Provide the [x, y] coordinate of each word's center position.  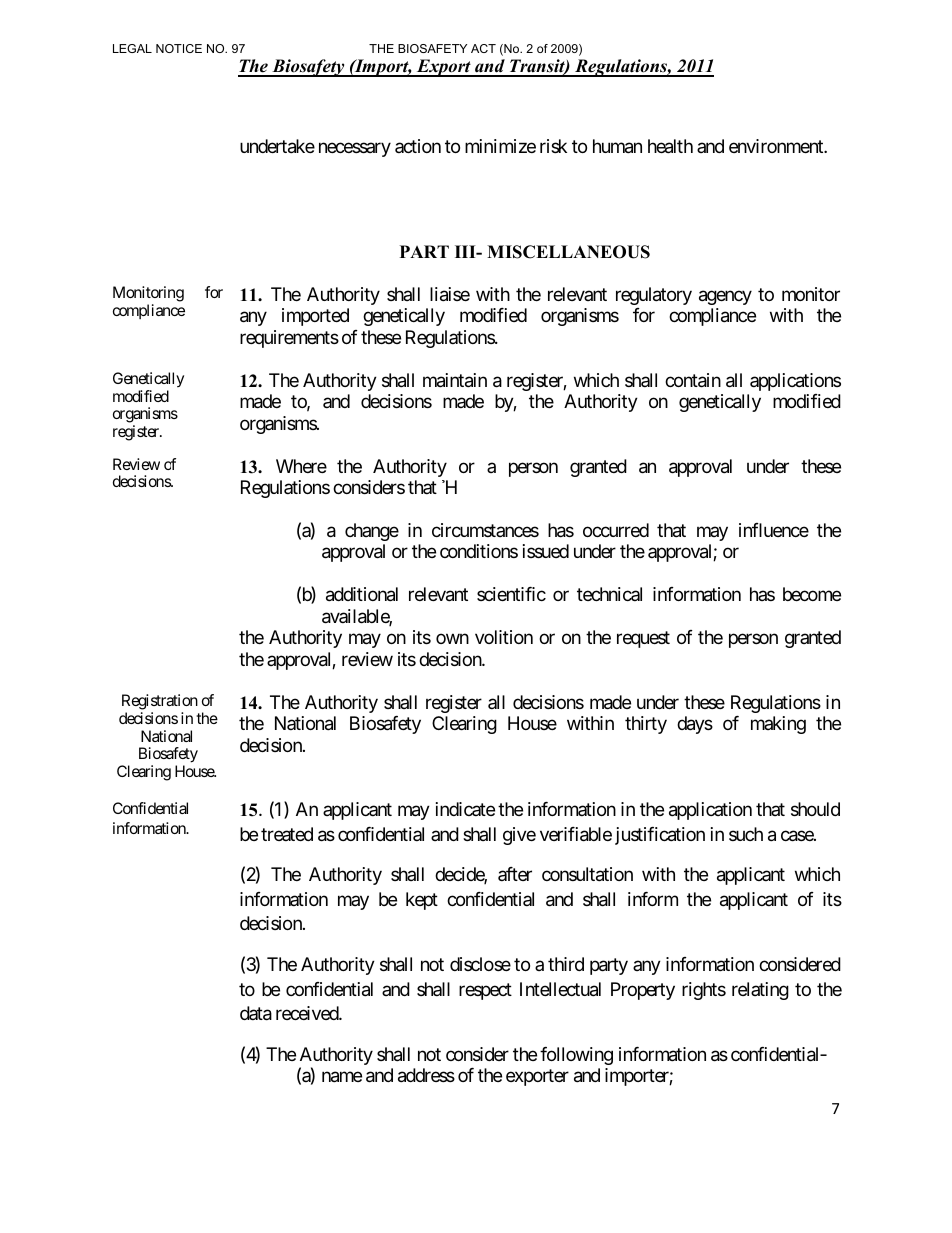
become [812, 594]
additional [362, 594]
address [426, 1075]
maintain [455, 380]
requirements [289, 339]
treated [287, 834]
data [256, 1013]
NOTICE [179, 48]
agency [725, 297]
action [418, 146]
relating [760, 991]
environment [777, 146]
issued [546, 551]
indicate [465, 809]
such [746, 834]
